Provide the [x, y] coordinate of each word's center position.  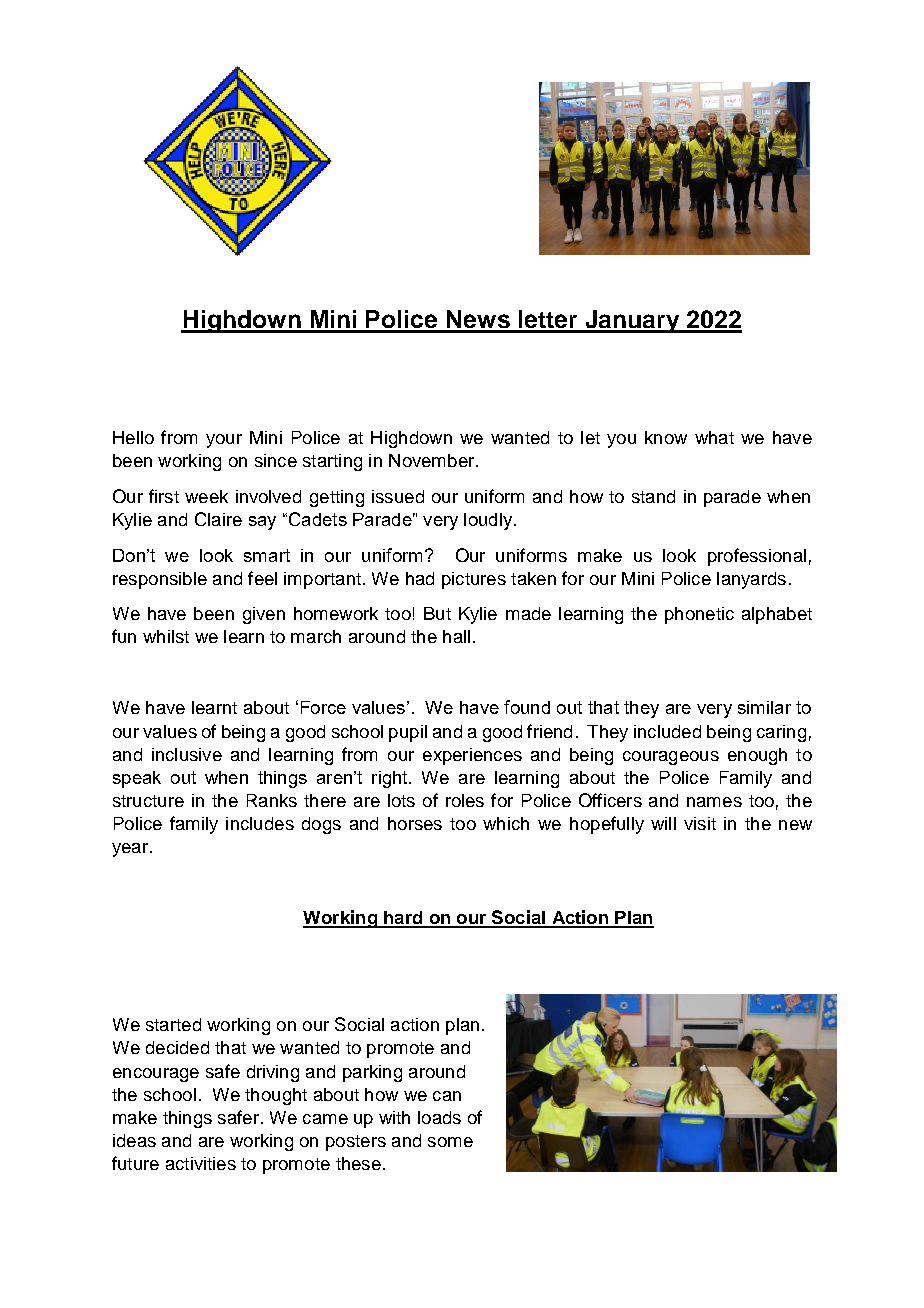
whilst [166, 636]
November [433, 460]
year [130, 850]
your [224, 441]
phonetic [699, 615]
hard [403, 919]
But [437, 613]
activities [201, 1163]
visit [700, 823]
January [632, 321]
